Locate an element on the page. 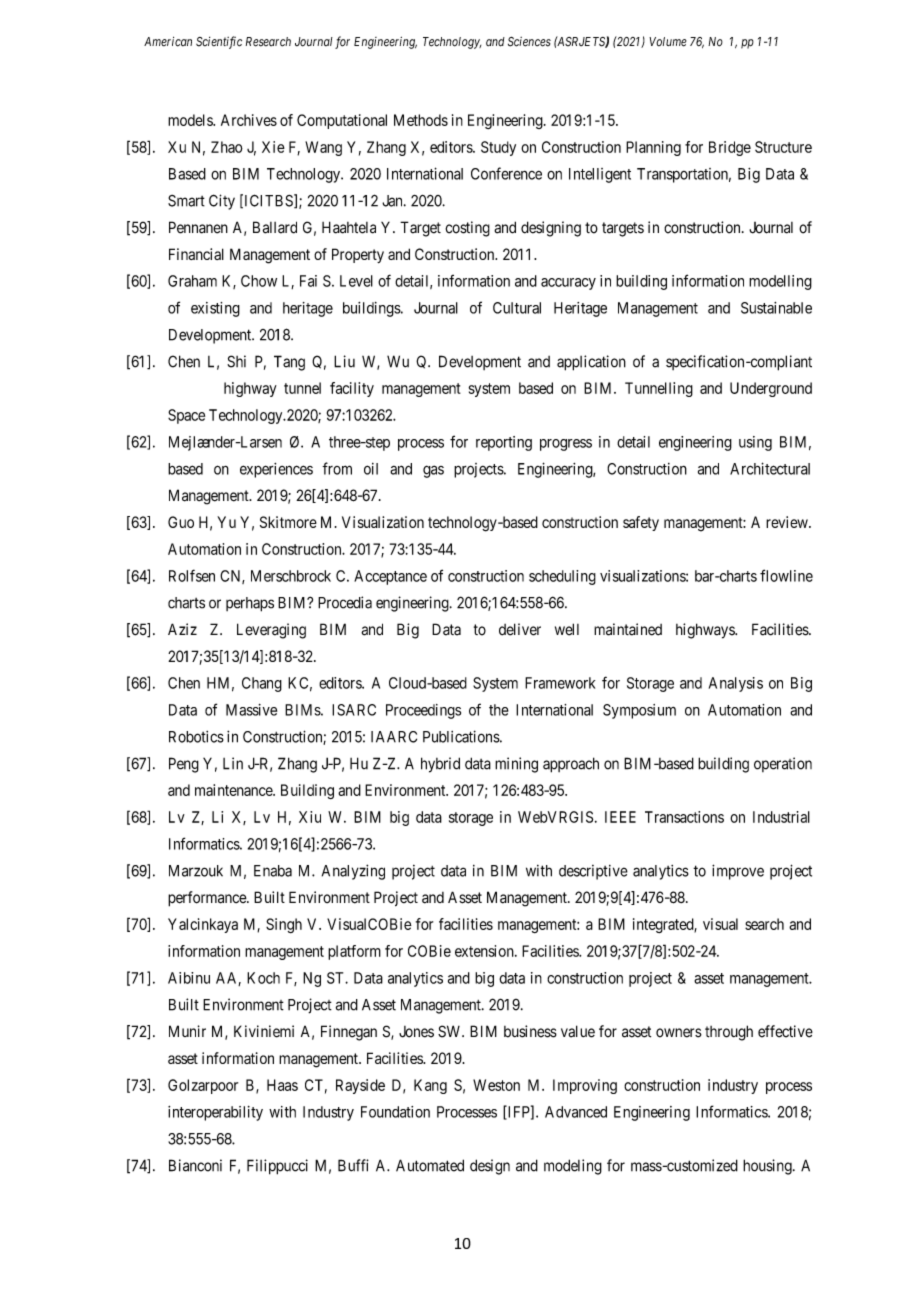 The height and width of the document is (1308, 924). Volume is located at coordinates (668, 42).
